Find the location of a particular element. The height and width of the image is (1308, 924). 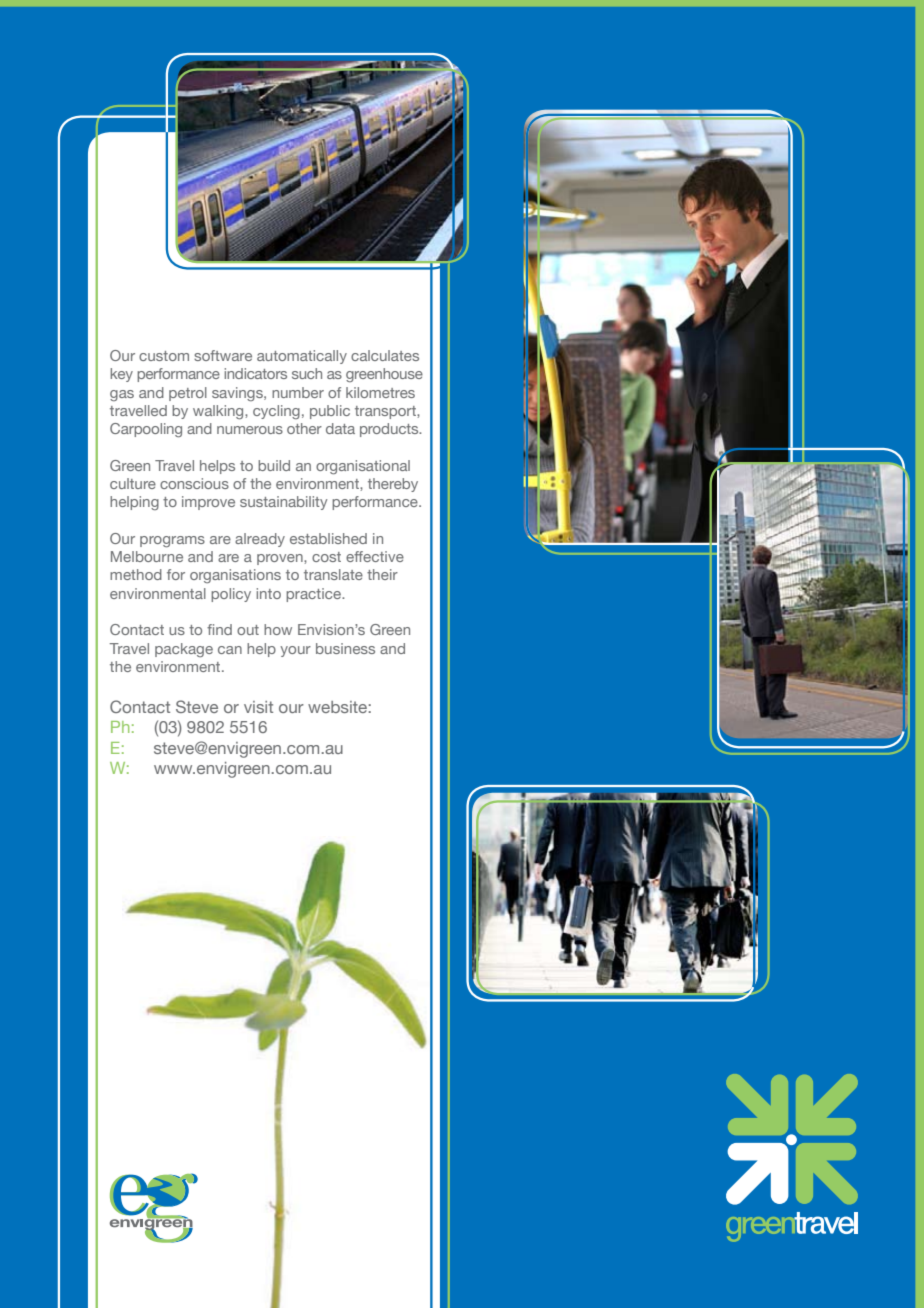

visit is located at coordinates (258, 707).
